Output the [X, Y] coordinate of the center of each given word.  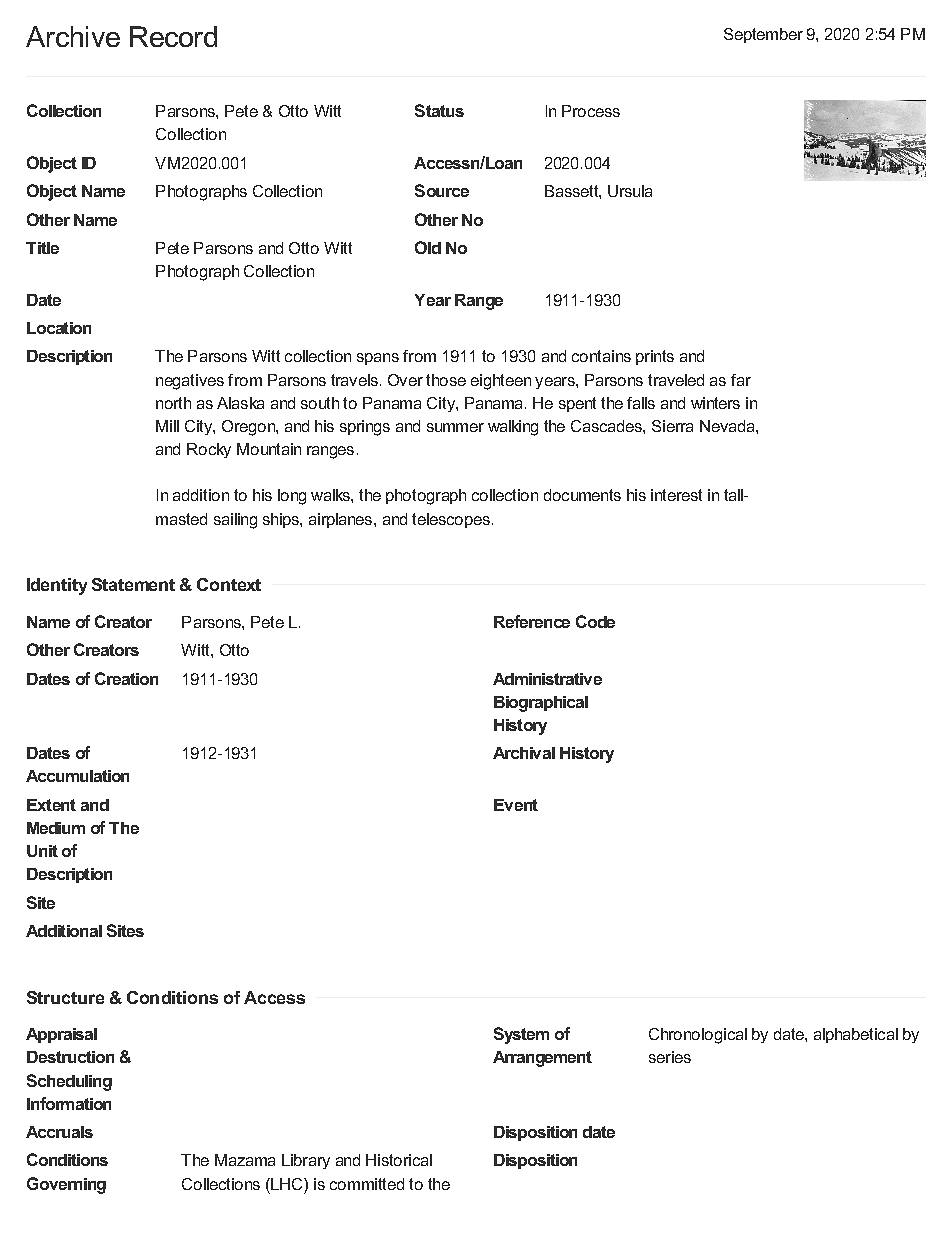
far [741, 380]
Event [516, 805]
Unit [42, 851]
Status [439, 110]
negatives [190, 382]
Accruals [59, 1132]
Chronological [698, 1036]
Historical [399, 1160]
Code [595, 621]
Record [173, 36]
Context [229, 584]
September [763, 35]
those [446, 380]
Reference [532, 621]
